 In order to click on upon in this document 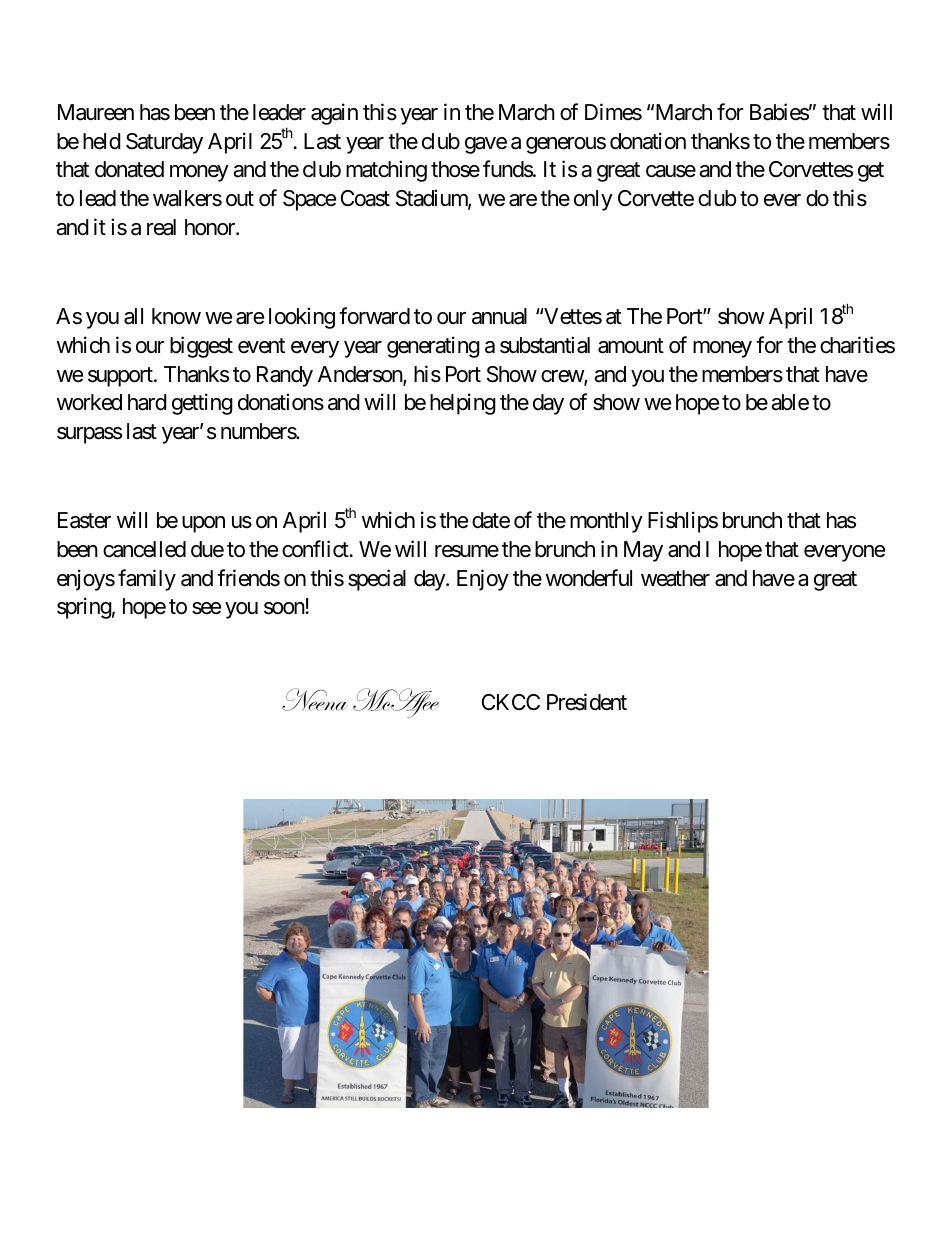, I will do `click(203, 524)`.
